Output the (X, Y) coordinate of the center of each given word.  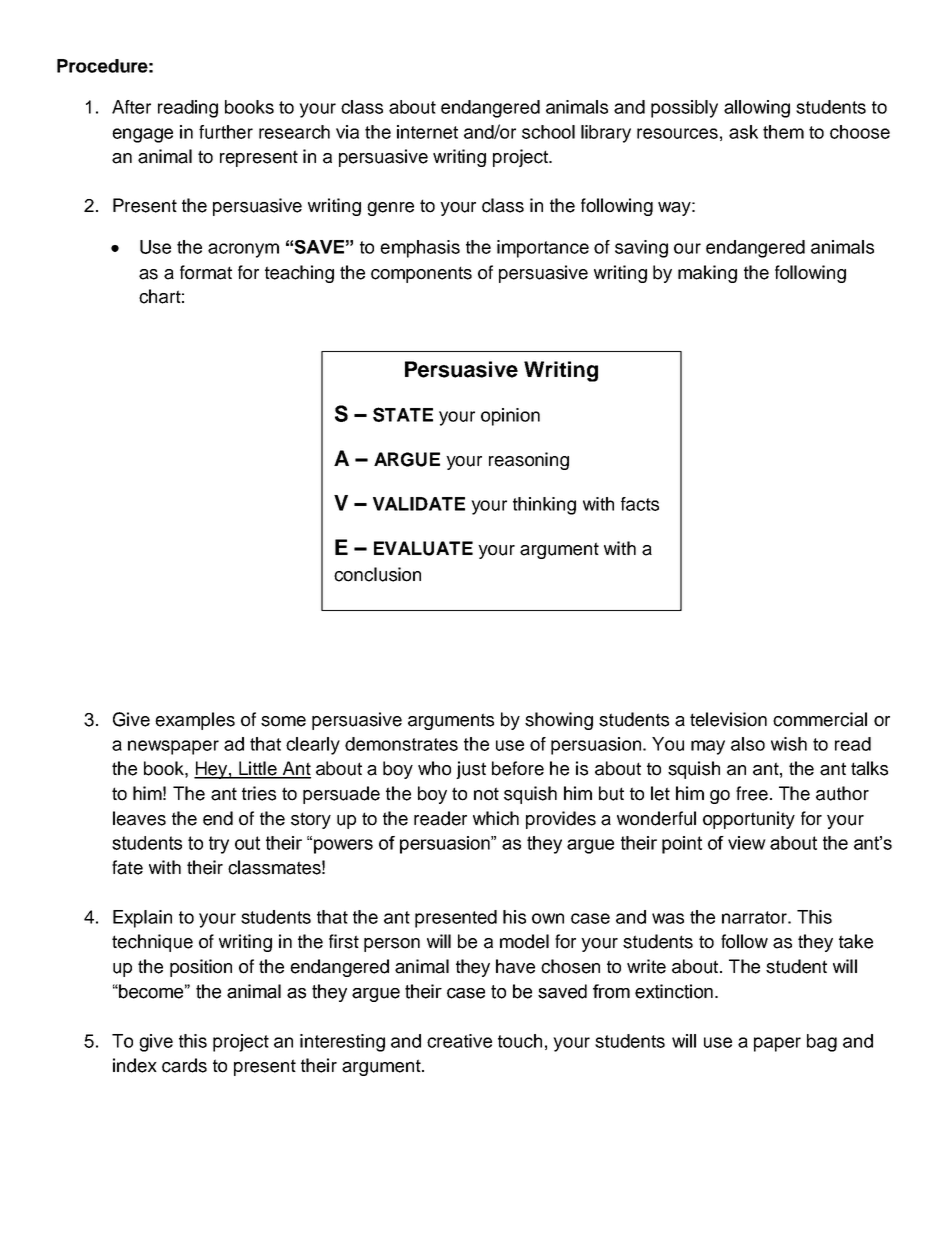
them (783, 132)
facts (640, 504)
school (548, 132)
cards (184, 1065)
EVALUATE (423, 548)
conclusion (377, 574)
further (226, 132)
